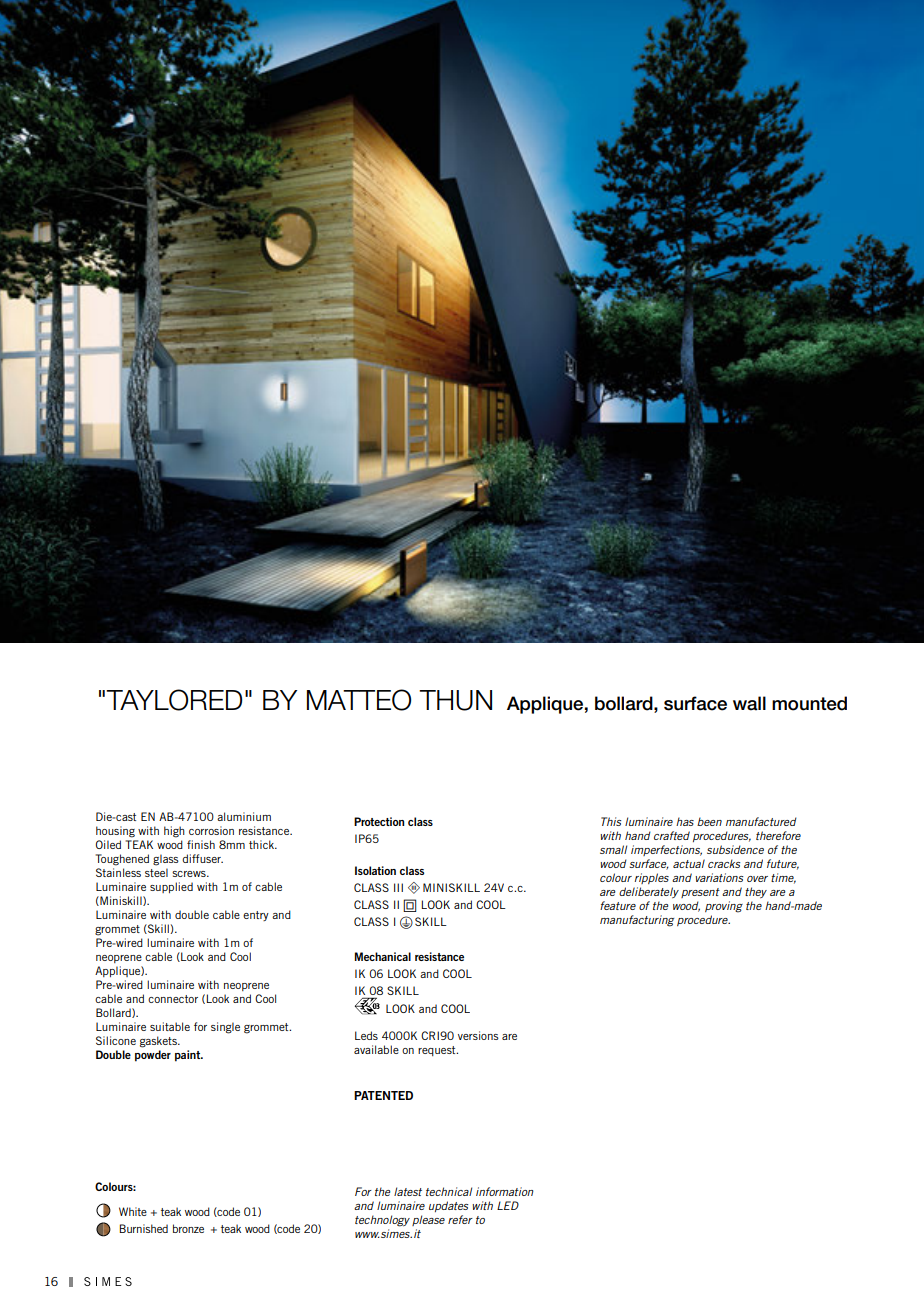 The image size is (924, 1308). What do you see at coordinates (359, 700) in the document?
I see `MATTEO` at bounding box center [359, 700].
